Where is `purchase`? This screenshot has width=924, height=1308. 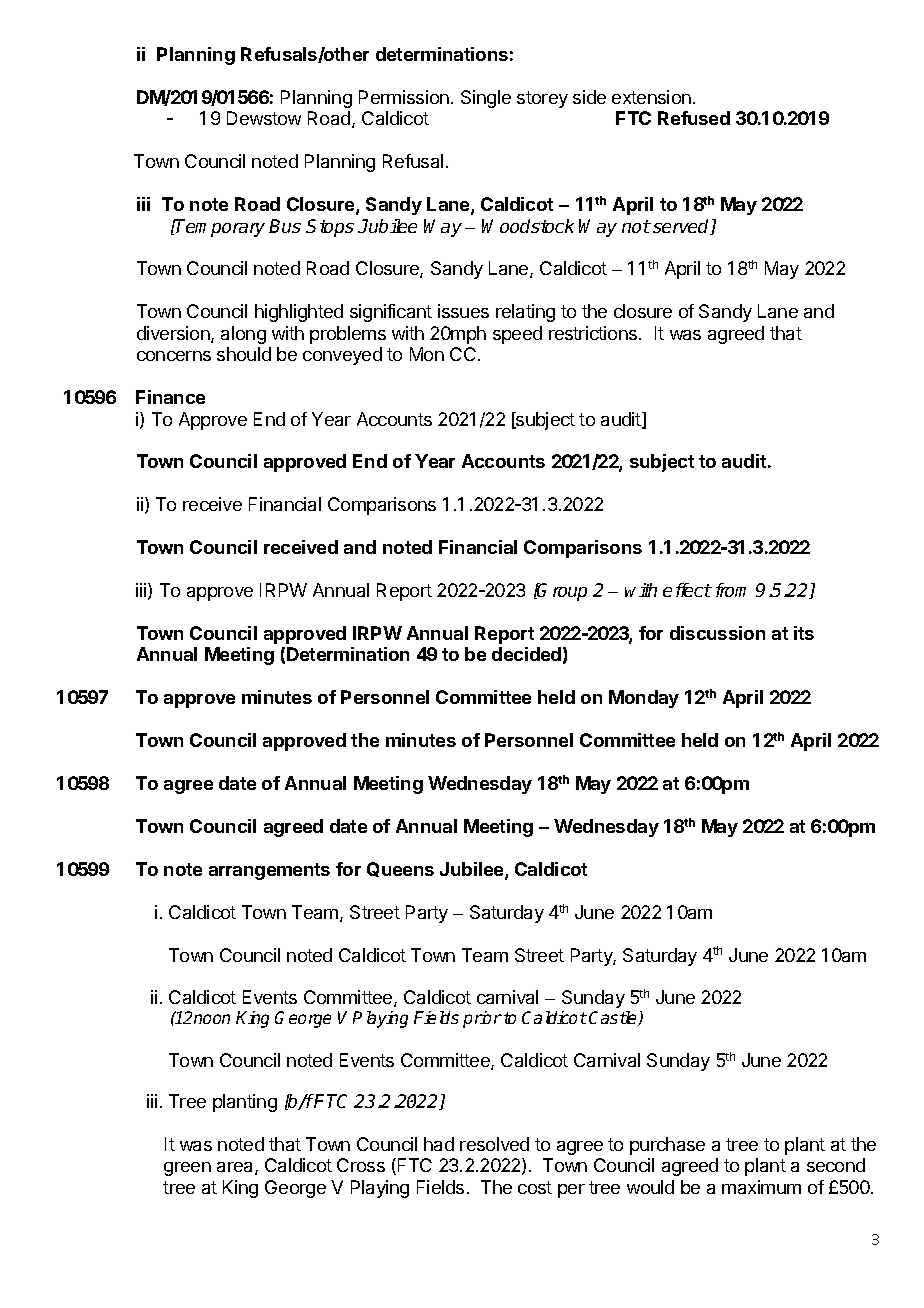 purchase is located at coordinates (667, 1146).
